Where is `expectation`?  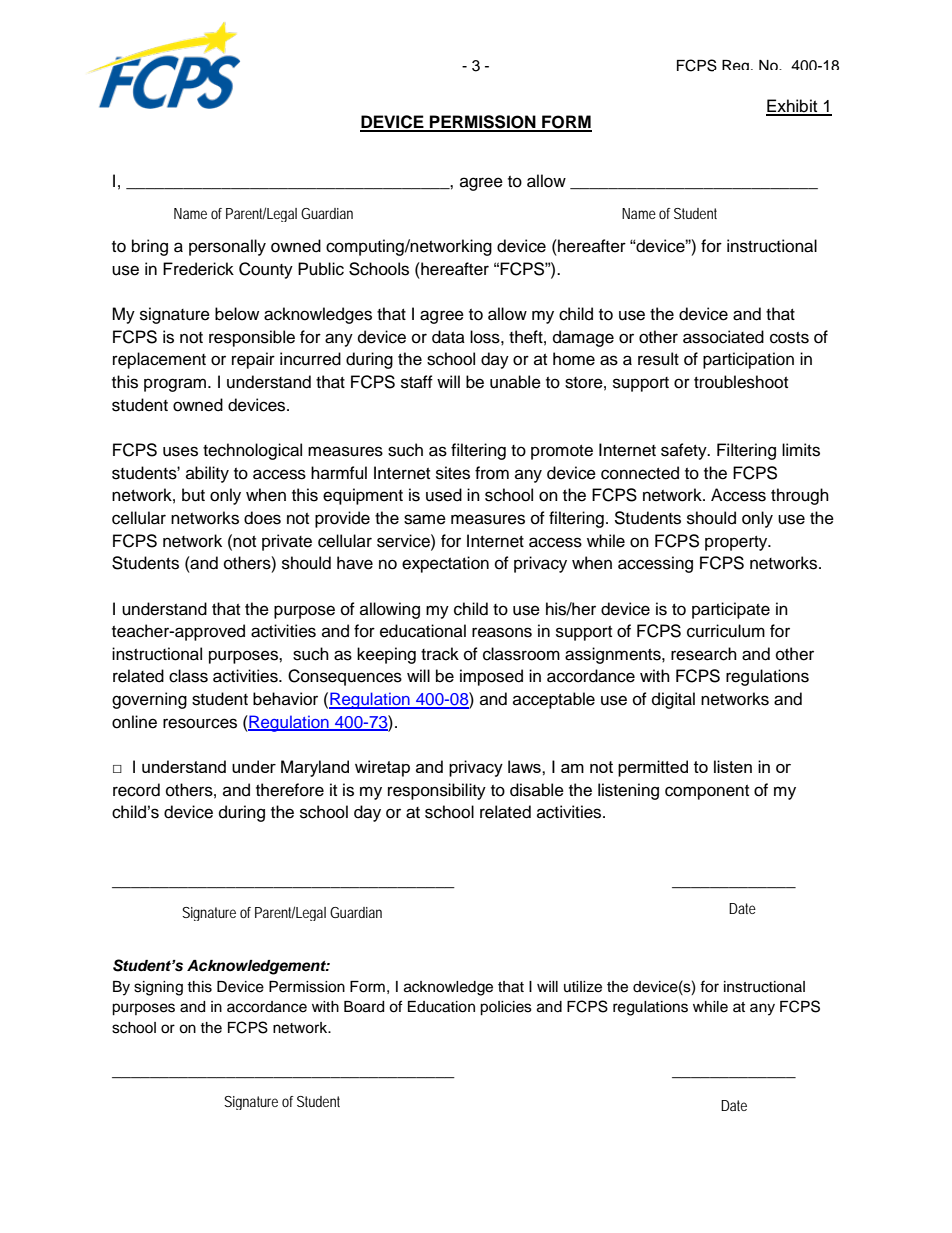 expectation is located at coordinates (445, 564).
